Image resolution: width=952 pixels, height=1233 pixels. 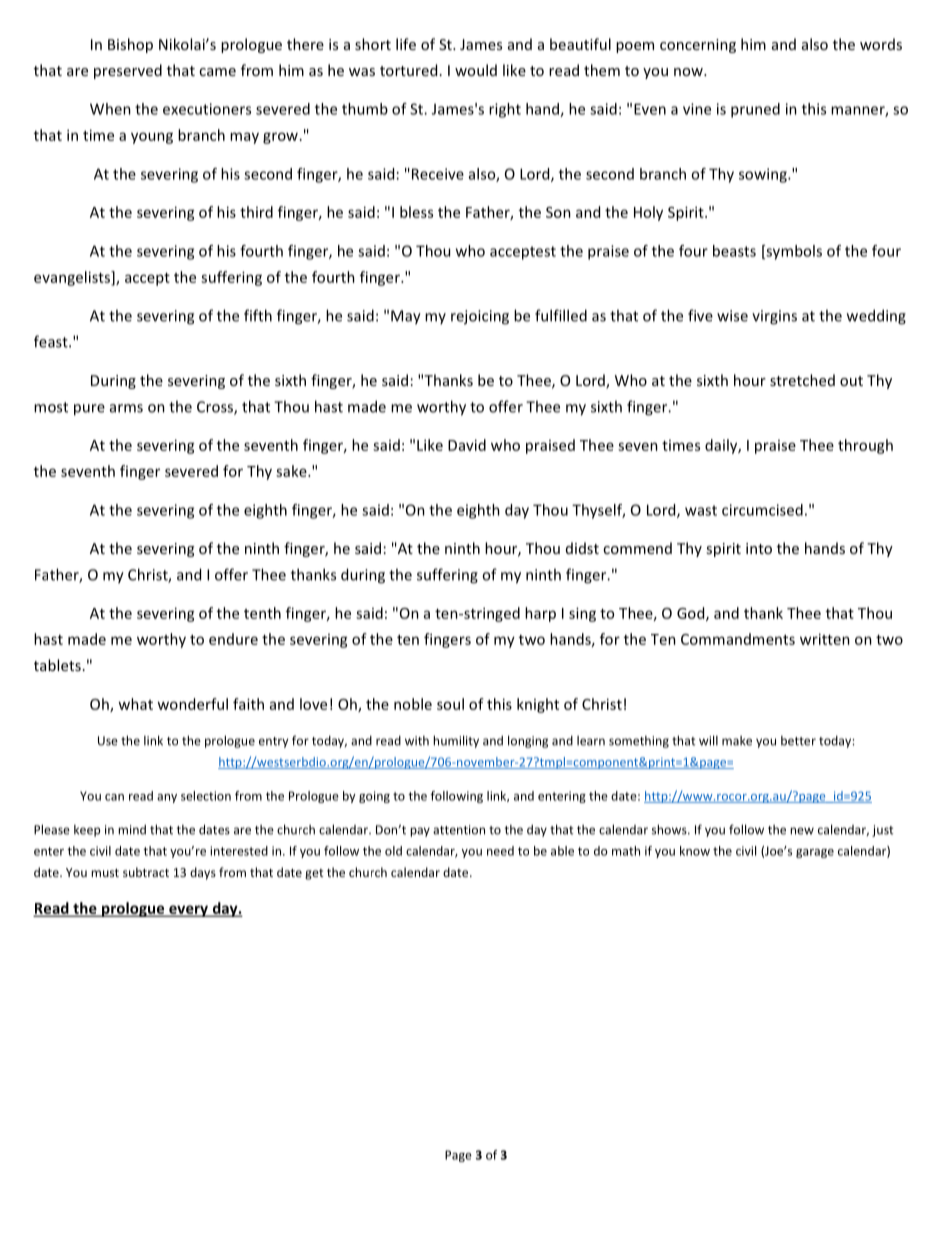 I want to click on what, so click(x=135, y=704).
